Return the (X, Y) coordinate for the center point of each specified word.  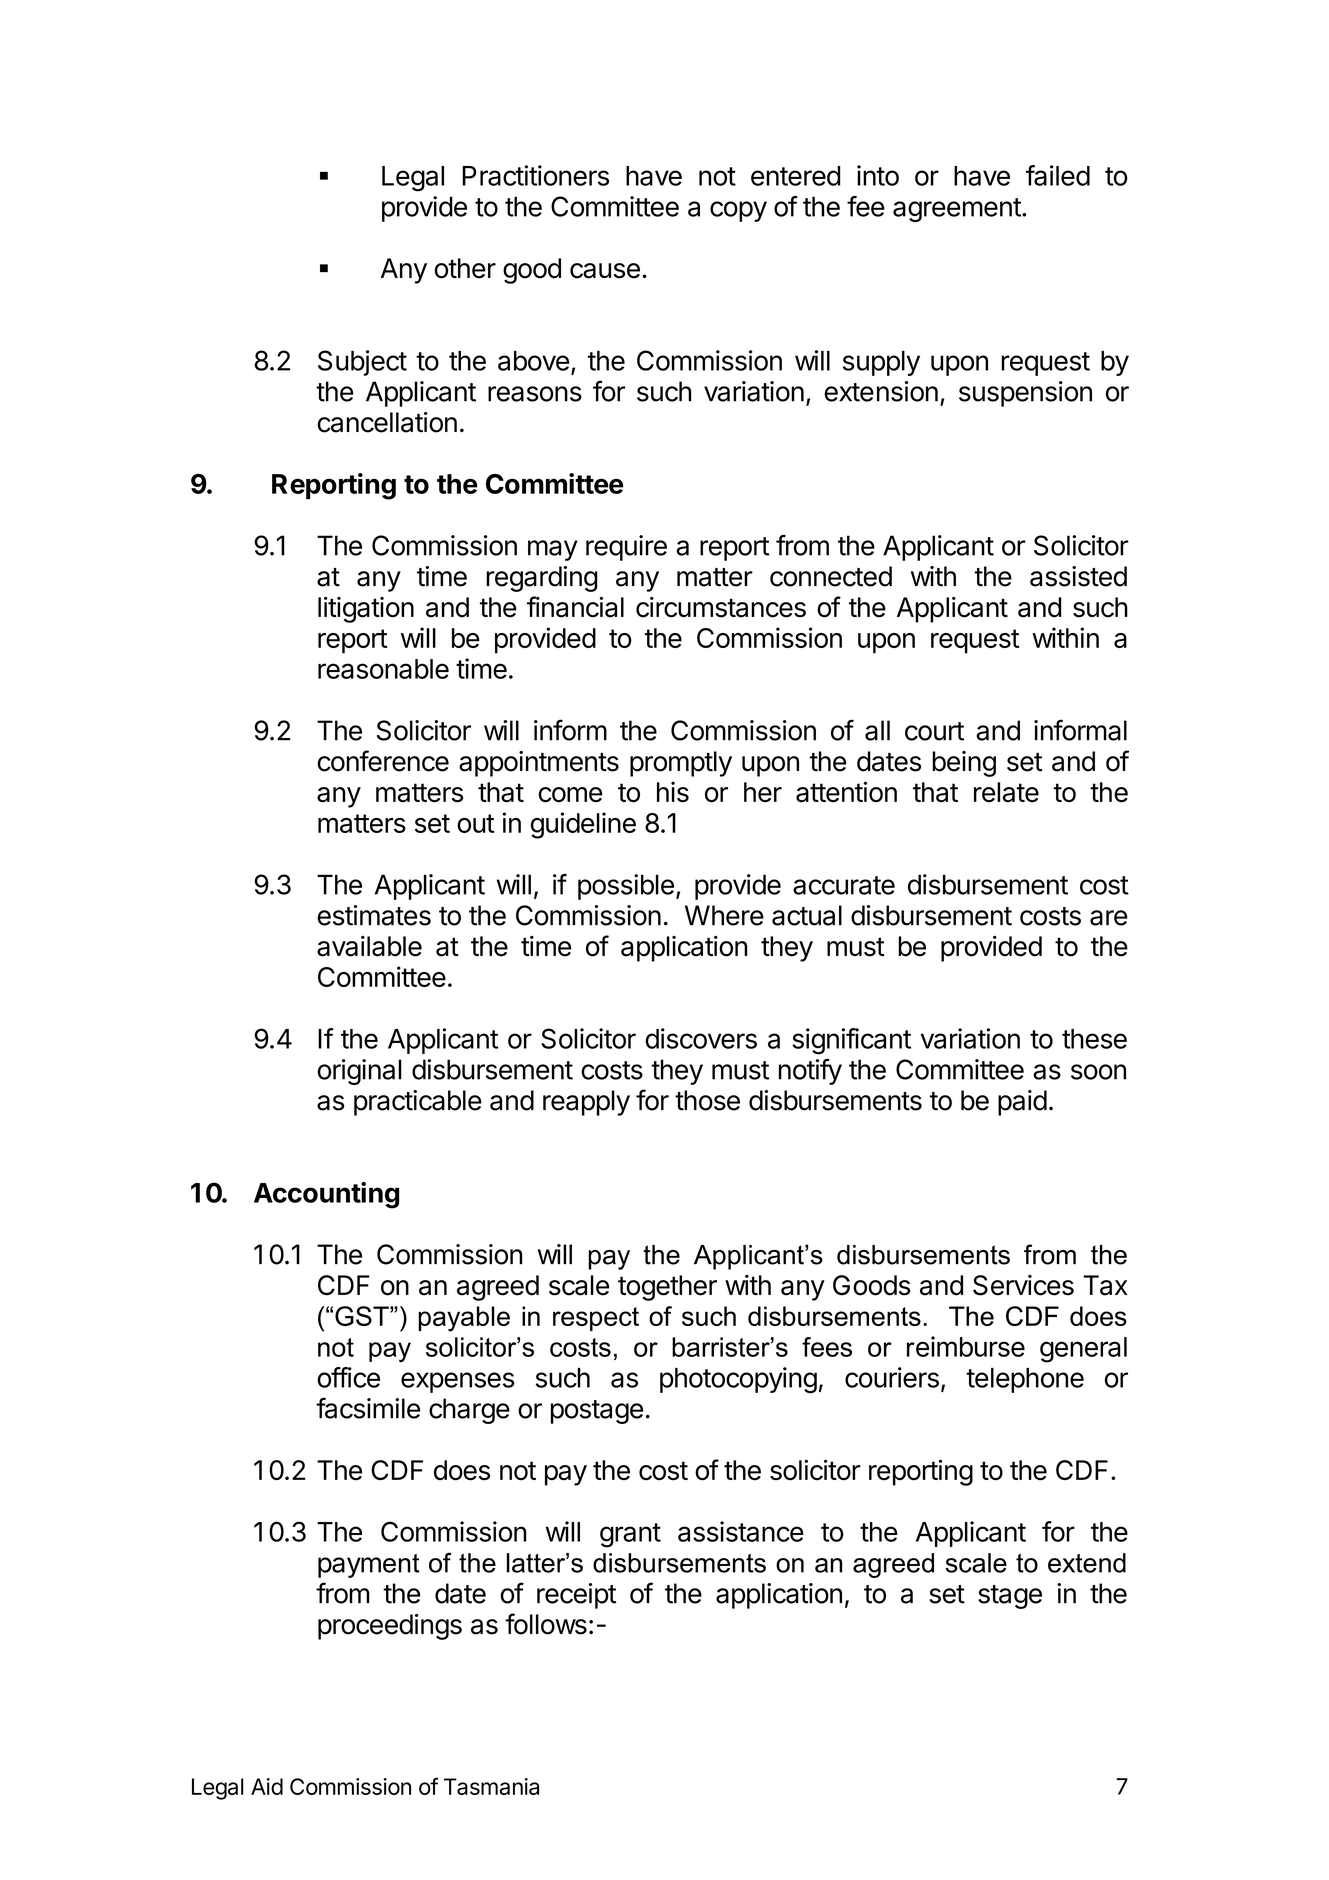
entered (795, 176)
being (964, 764)
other (465, 268)
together (667, 1288)
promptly (681, 764)
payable (464, 1319)
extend (1087, 1563)
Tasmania (491, 1786)
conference (383, 761)
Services (1023, 1285)
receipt (576, 1596)
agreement (957, 210)
